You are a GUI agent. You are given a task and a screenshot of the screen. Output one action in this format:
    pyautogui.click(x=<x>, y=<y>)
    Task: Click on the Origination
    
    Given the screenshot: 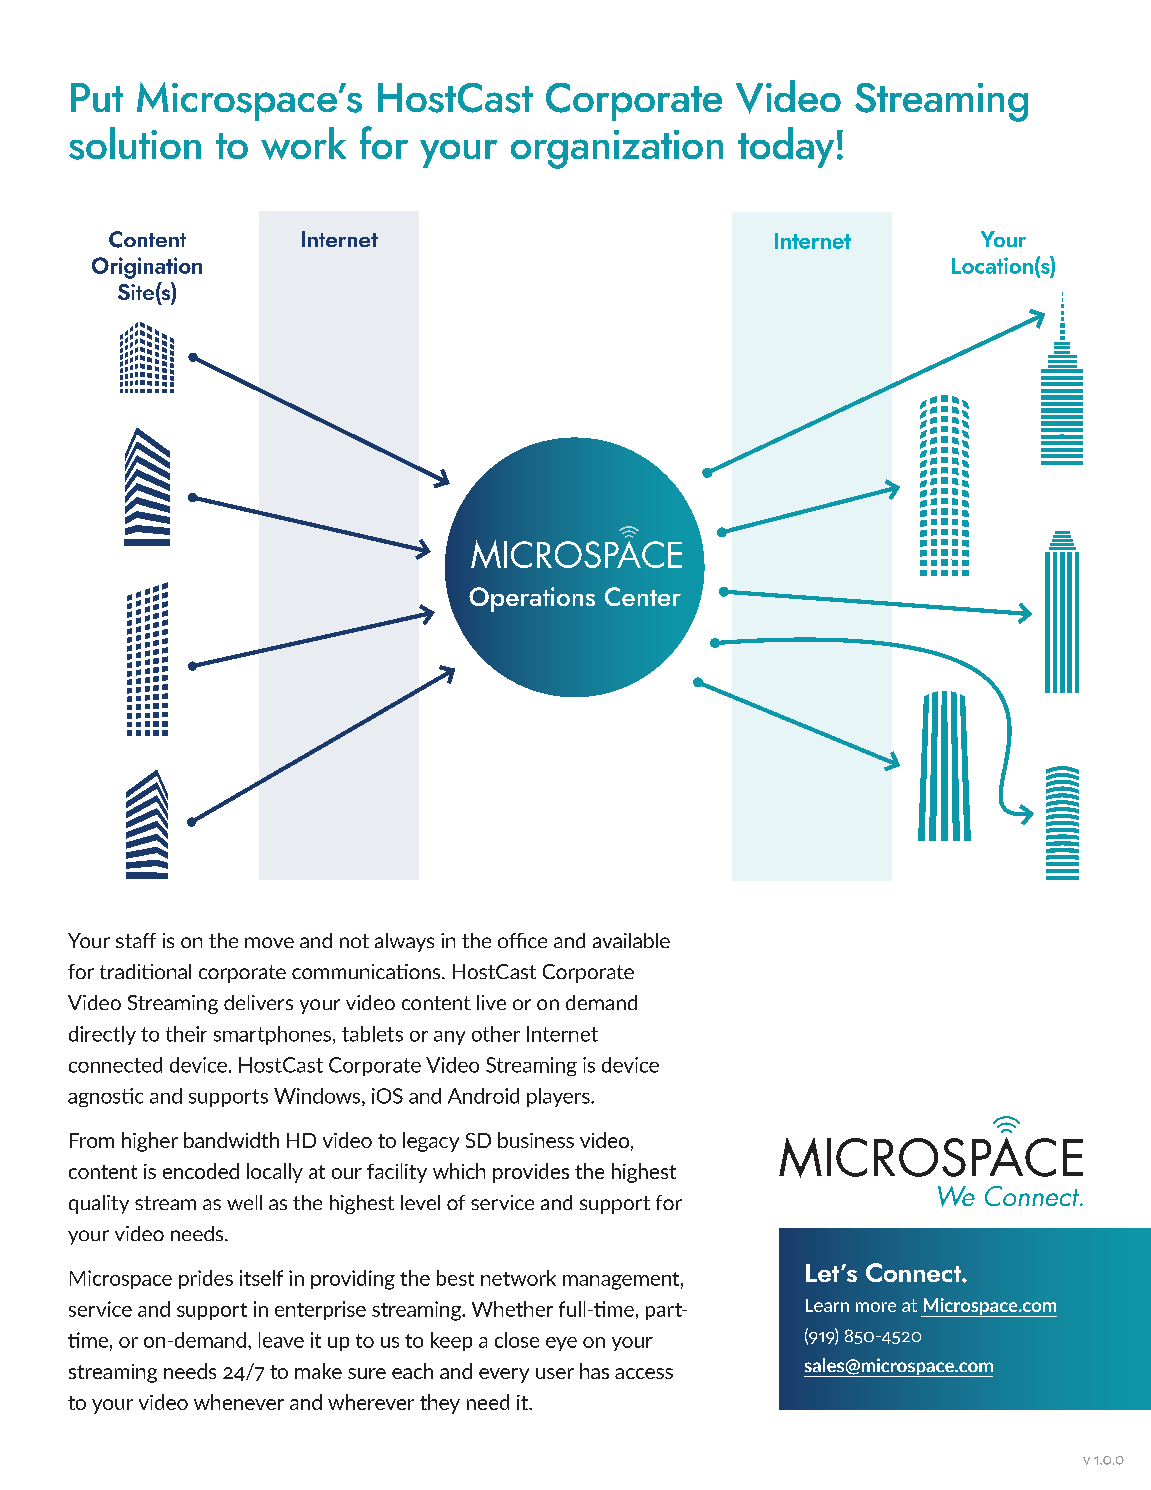 What is the action you would take?
    pyautogui.click(x=147, y=268)
